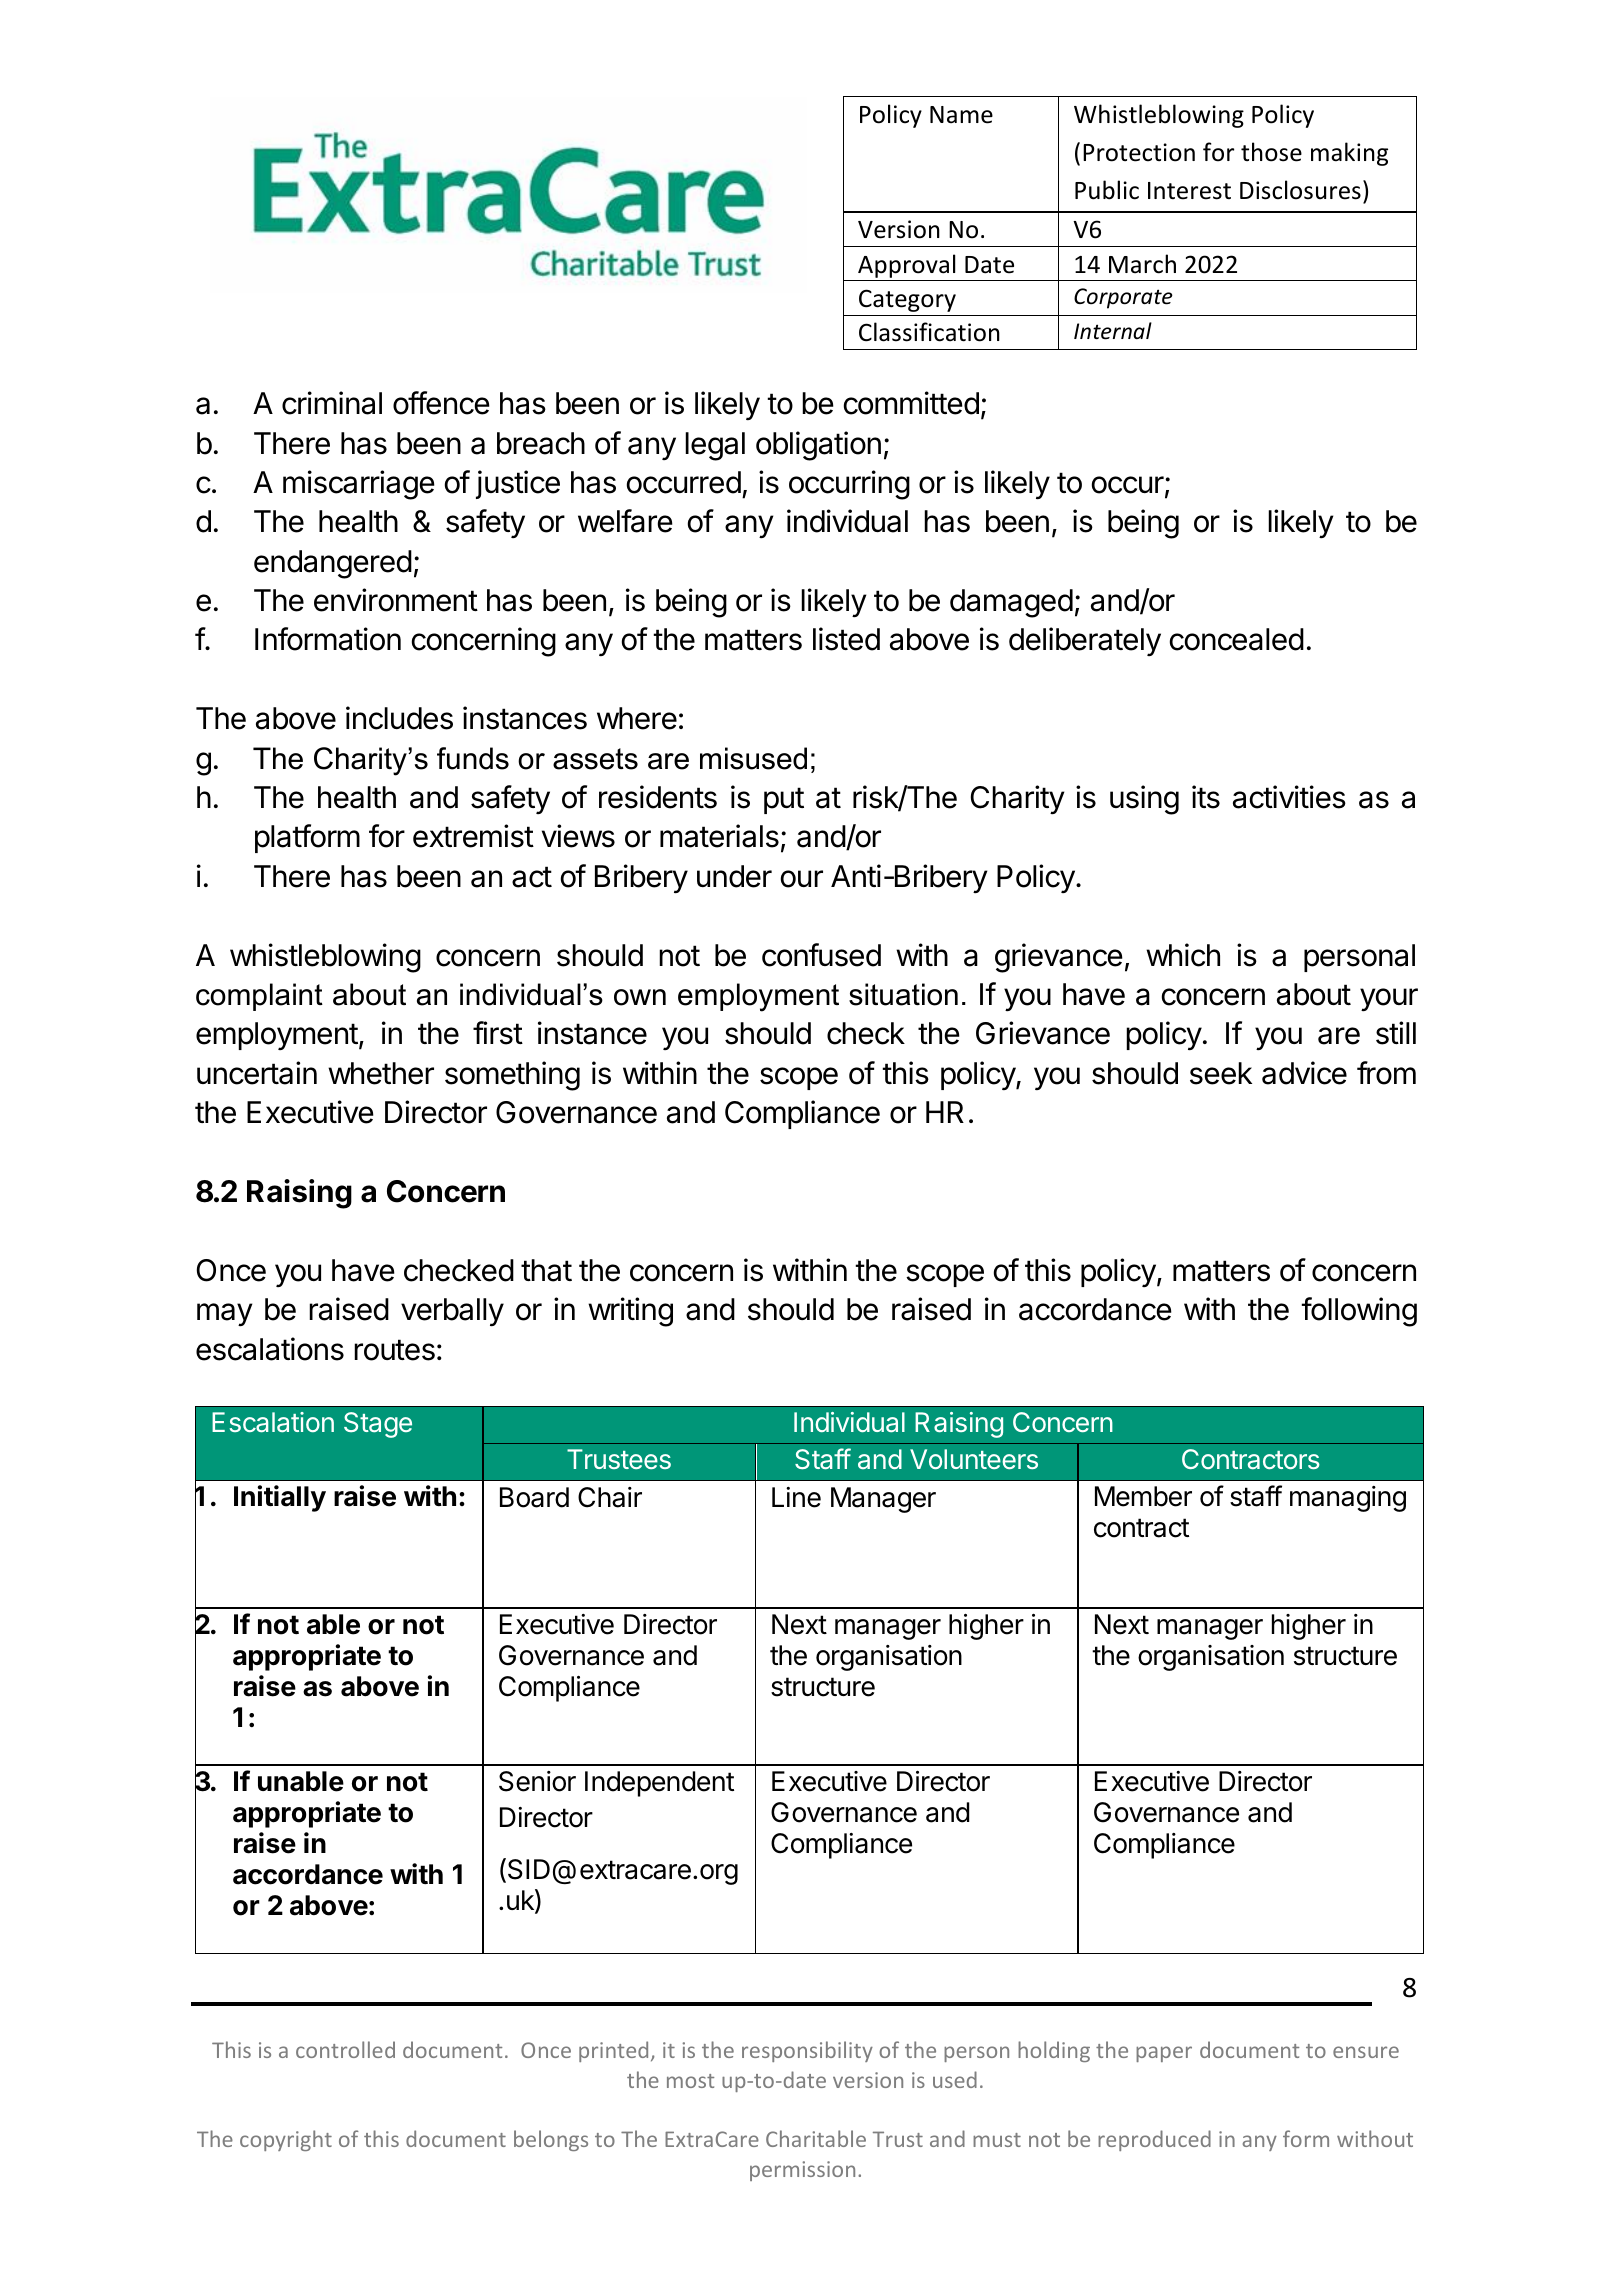  Describe the element at coordinates (1348, 1499) in the screenshot. I see `managing` at that location.
